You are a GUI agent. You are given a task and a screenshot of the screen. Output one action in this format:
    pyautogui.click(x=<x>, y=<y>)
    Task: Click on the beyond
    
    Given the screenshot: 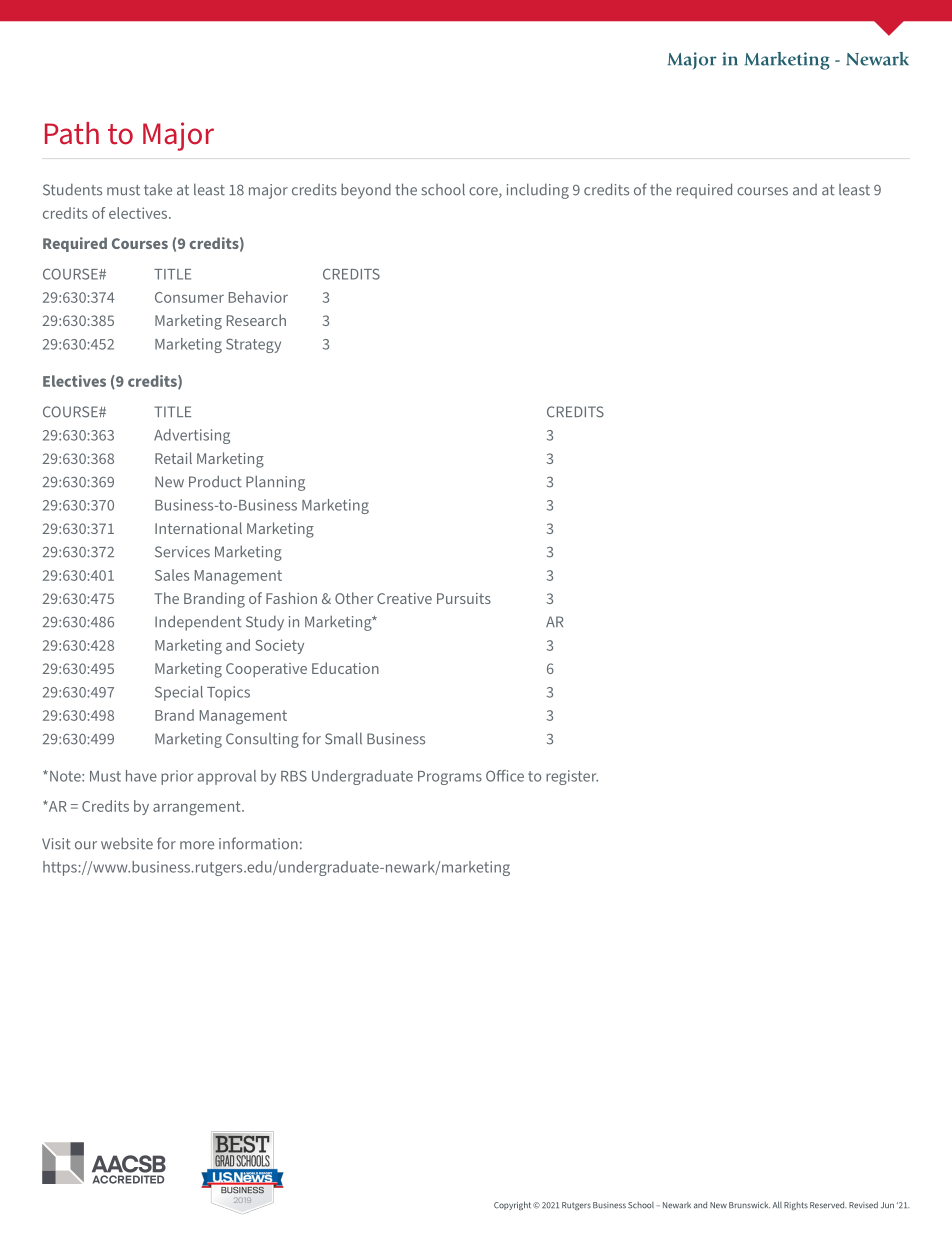 What is the action you would take?
    pyautogui.click(x=366, y=191)
